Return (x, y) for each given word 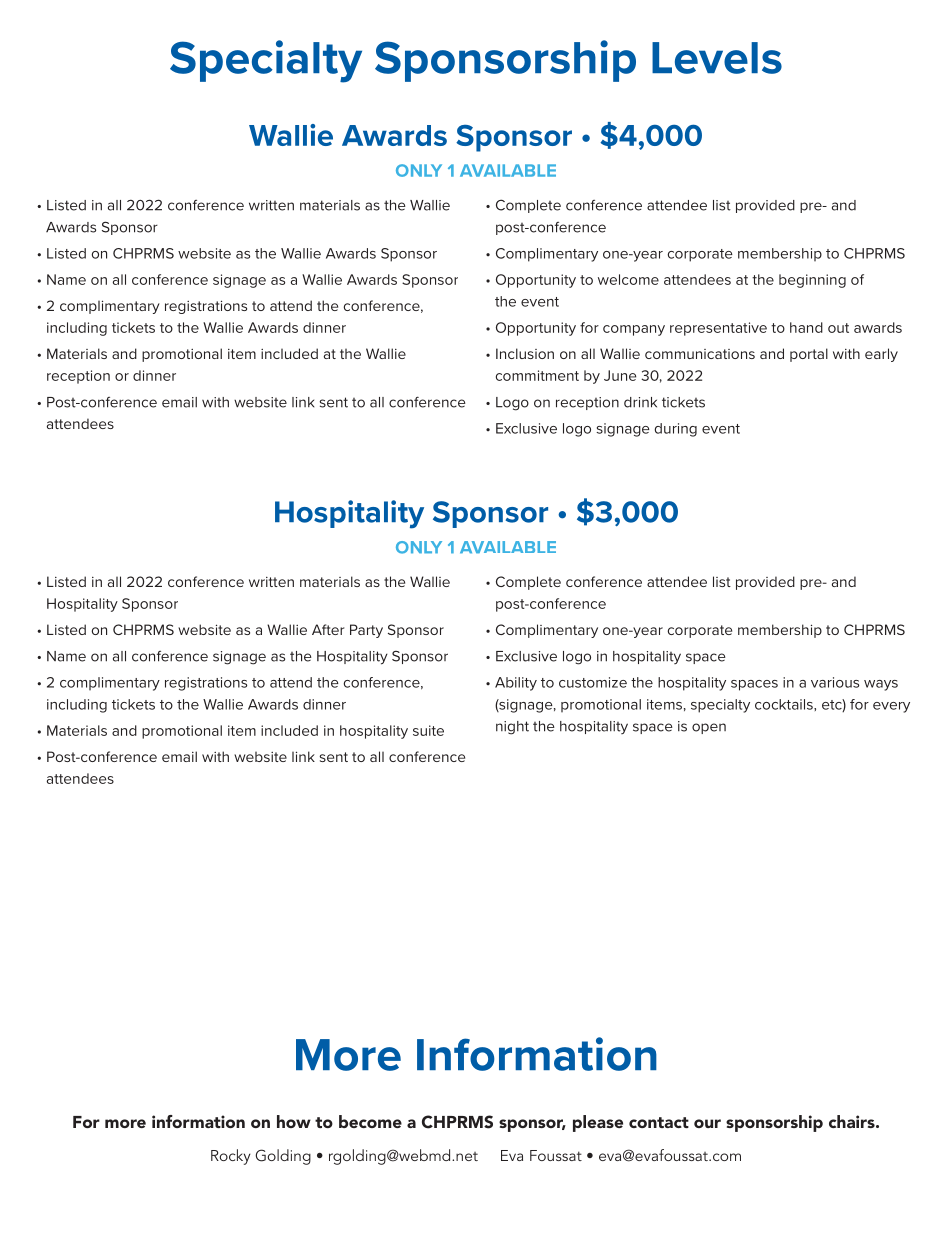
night (512, 728)
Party (366, 631)
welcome (628, 279)
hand (806, 327)
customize (593, 682)
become (370, 1121)
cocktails (785, 704)
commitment (537, 375)
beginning (812, 281)
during (675, 430)
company (634, 330)
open (709, 728)
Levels (717, 58)
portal (809, 355)
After (328, 629)
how (294, 1121)
